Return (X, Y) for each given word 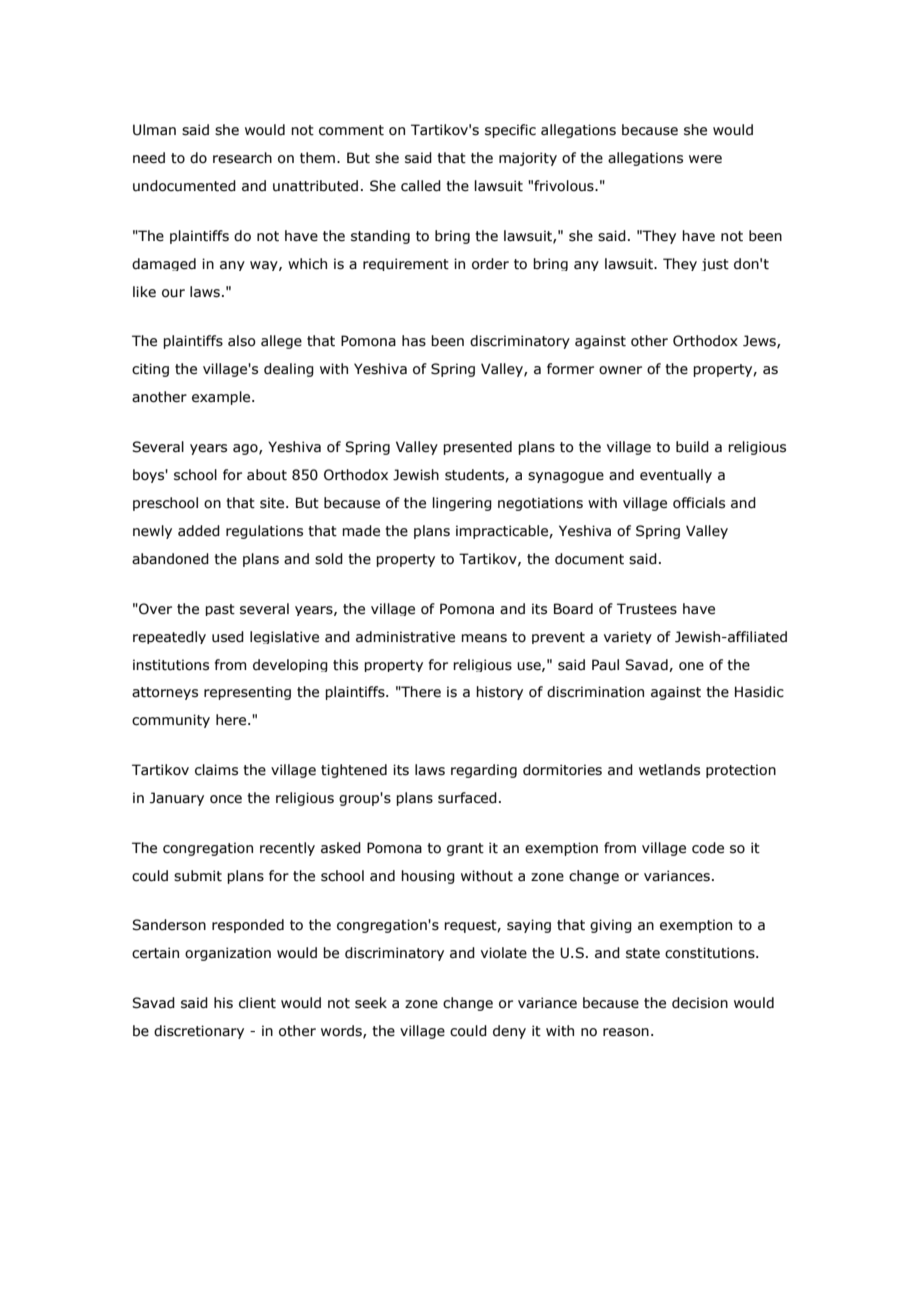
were (705, 159)
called (421, 186)
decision (700, 1003)
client (257, 1003)
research (242, 158)
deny (509, 1032)
